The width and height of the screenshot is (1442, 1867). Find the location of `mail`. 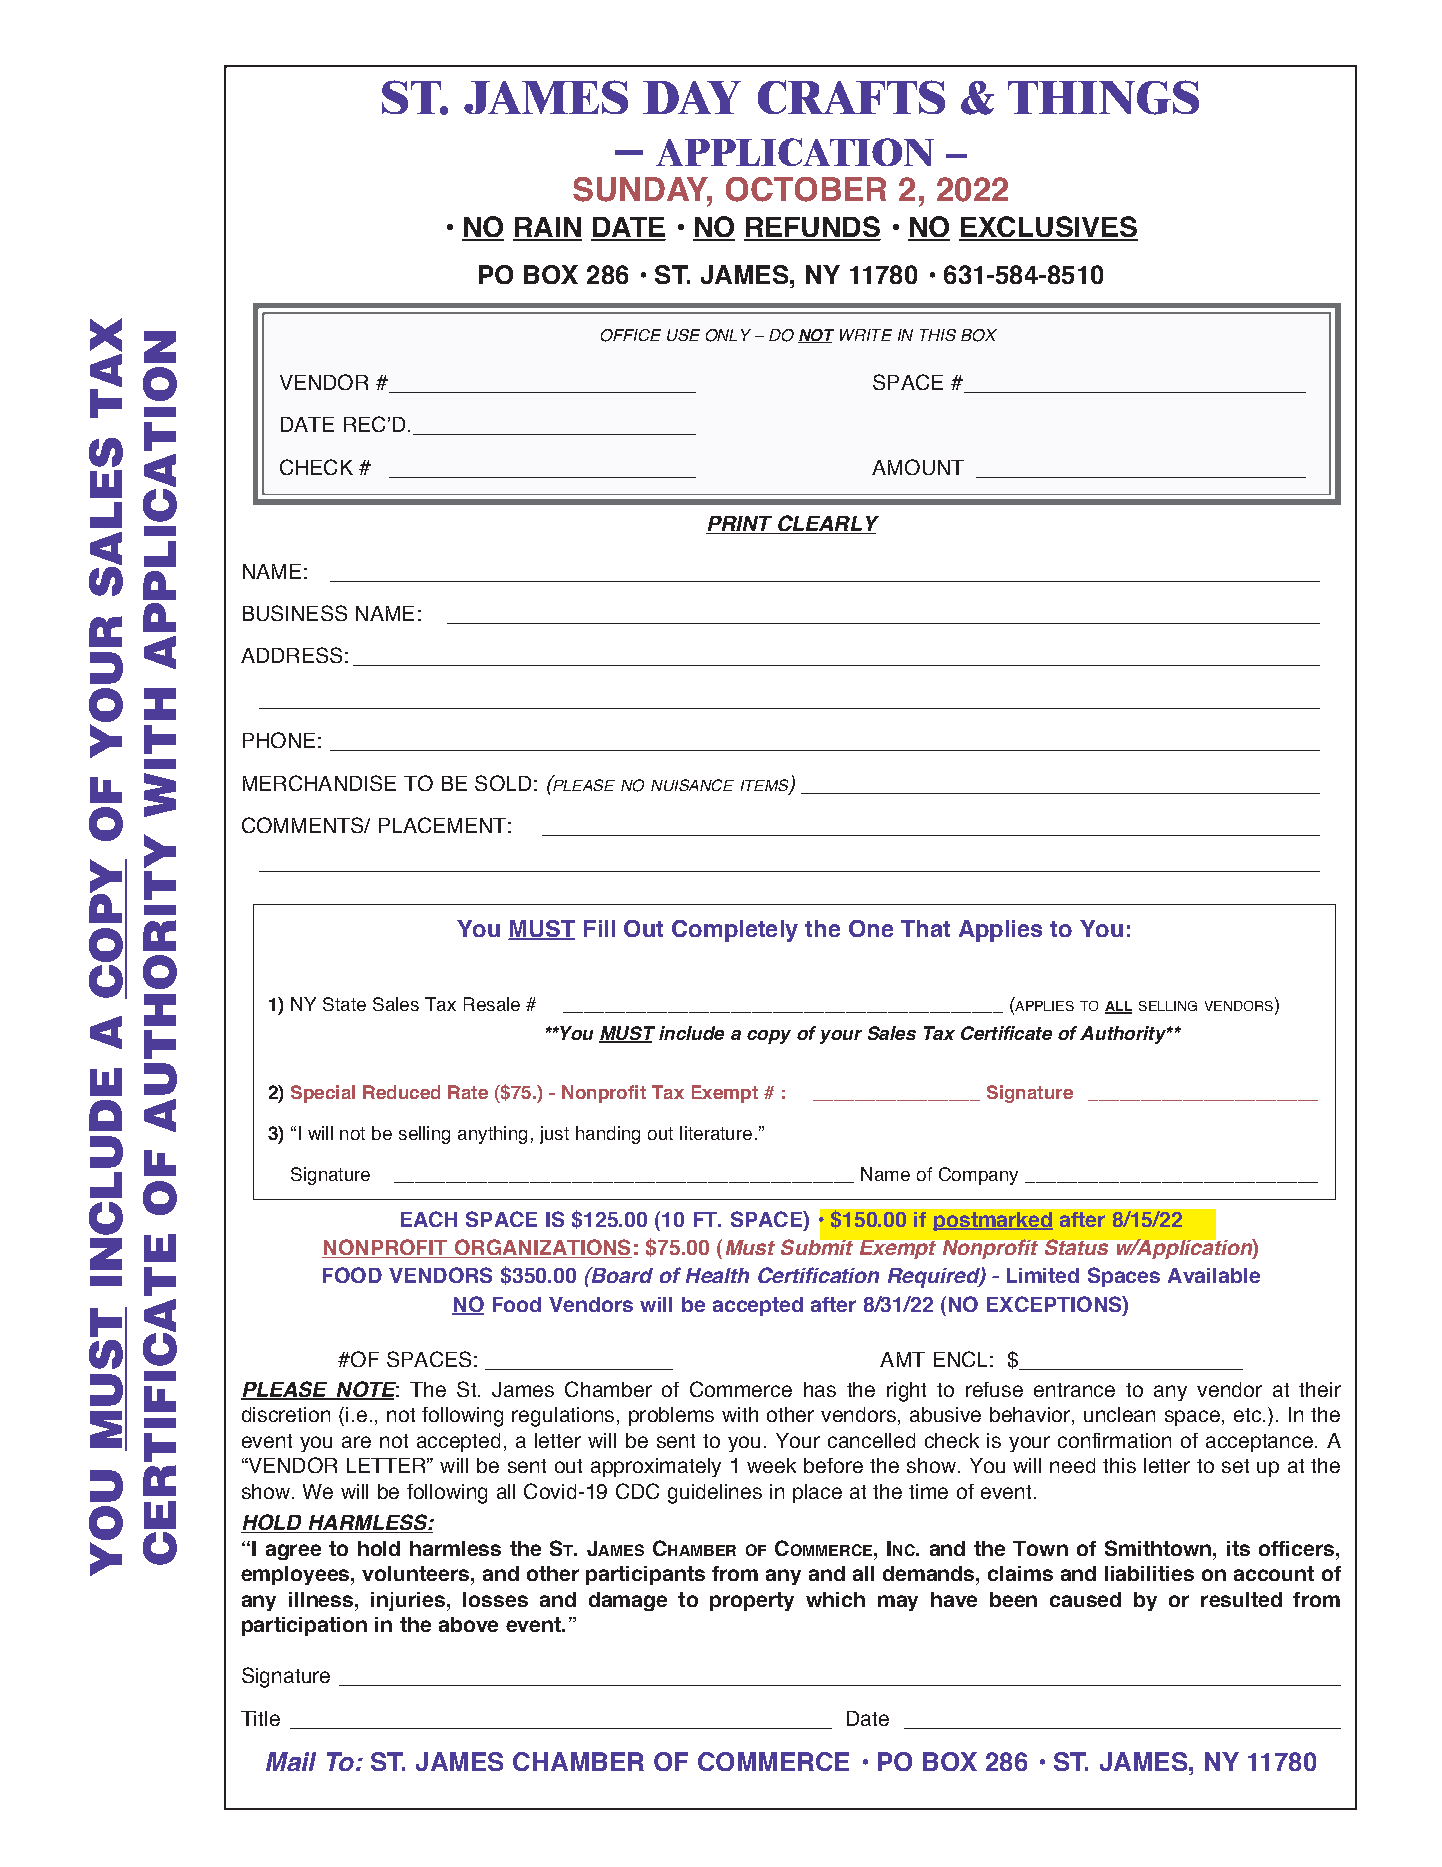

mail is located at coordinates (291, 1761).
